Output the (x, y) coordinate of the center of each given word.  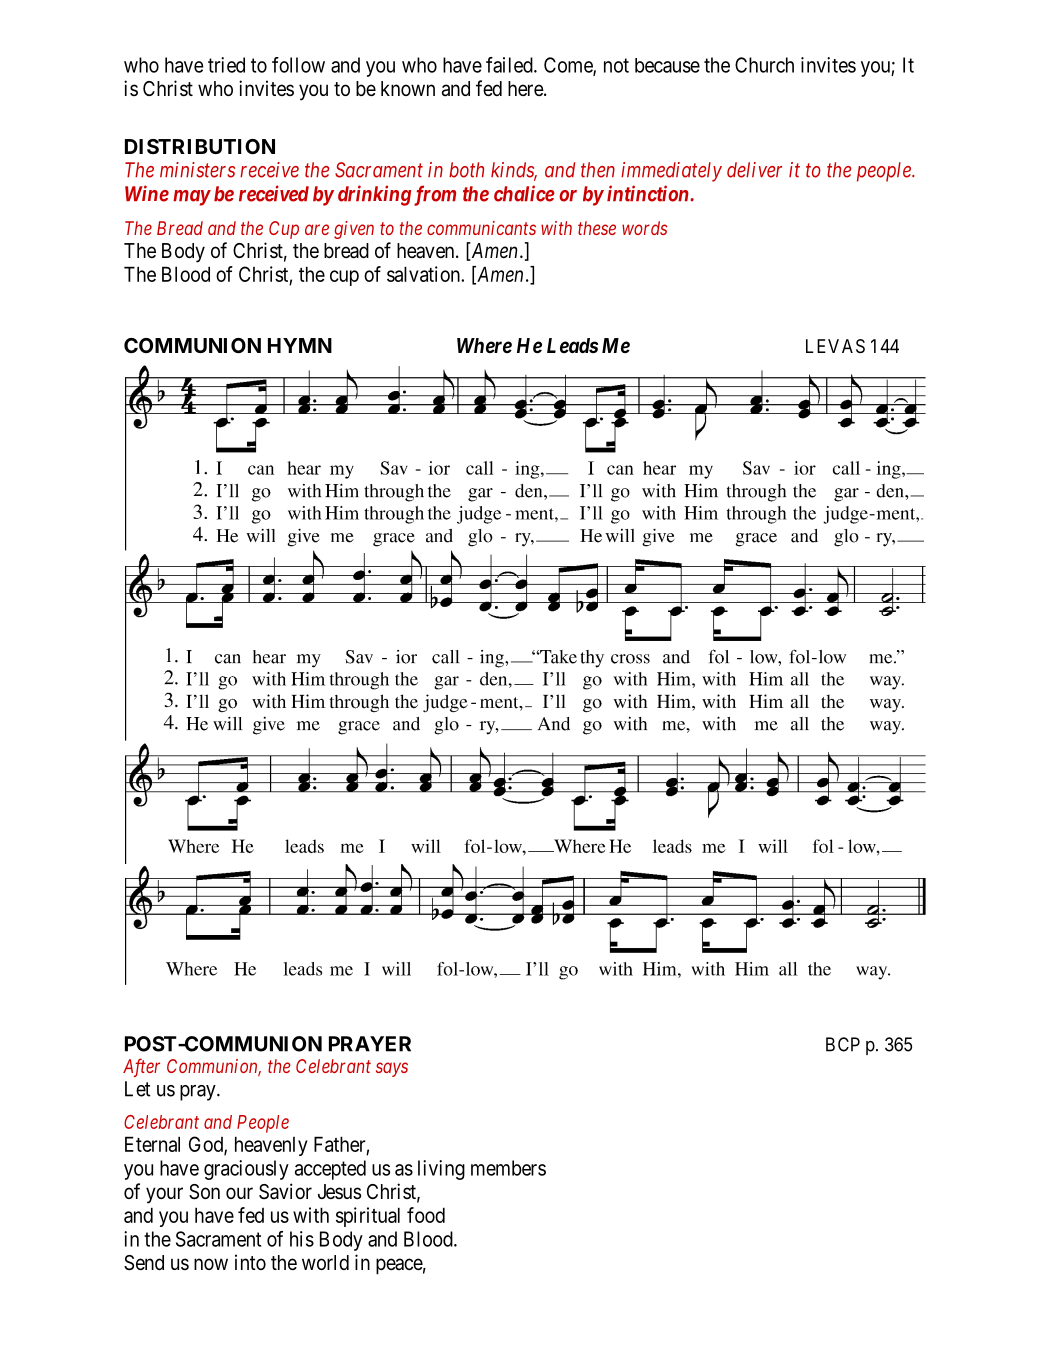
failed (510, 65)
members (508, 1168)
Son (204, 1192)
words (644, 228)
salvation (424, 274)
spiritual (368, 1217)
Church (764, 65)
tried (226, 65)
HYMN (300, 345)
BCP (843, 1044)
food (426, 1215)
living (441, 1170)
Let (138, 1089)
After (141, 1067)
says (392, 1069)
